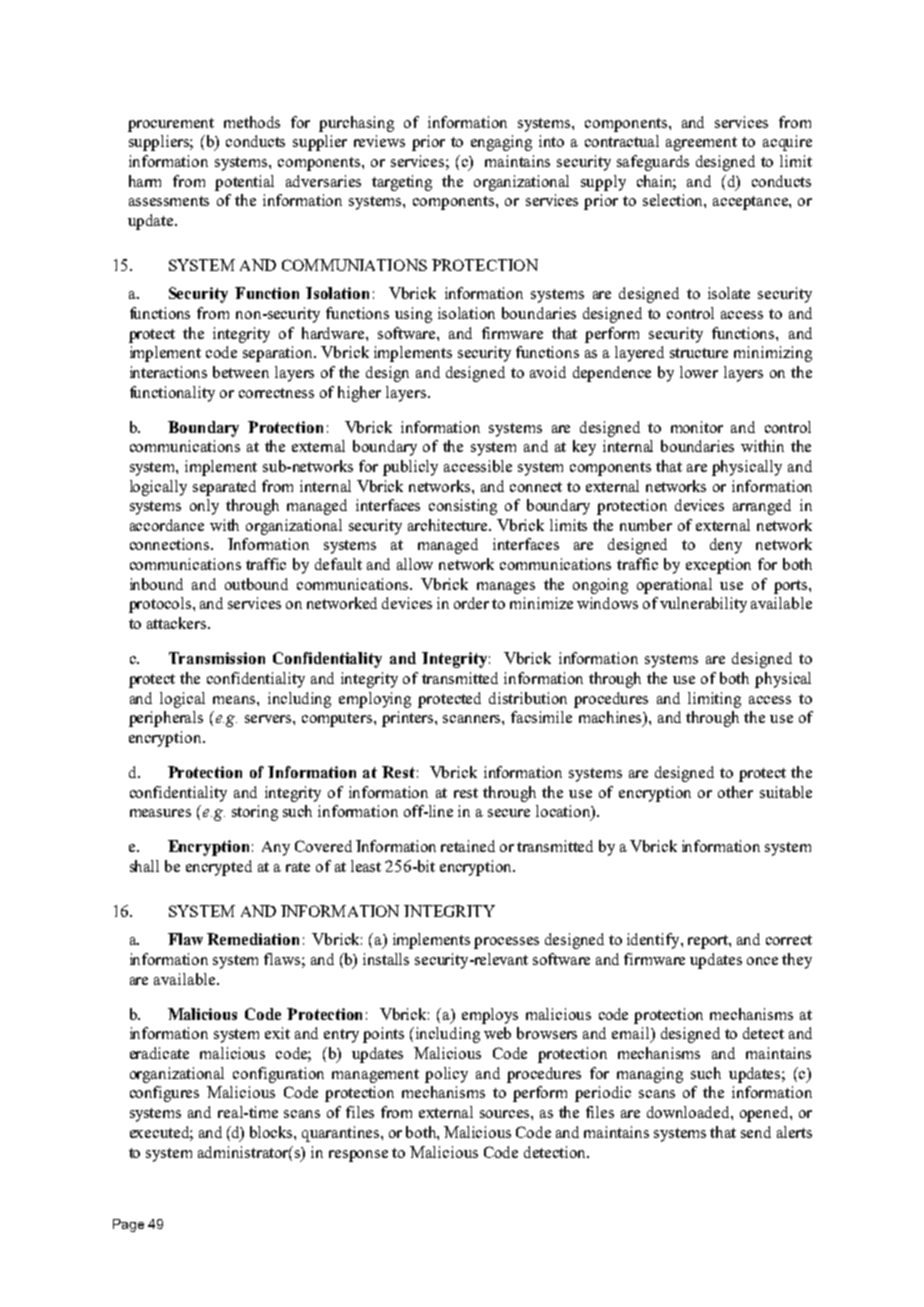 This screenshot has width=924, height=1307. What do you see at coordinates (413, 315) in the screenshot?
I see `using` at bounding box center [413, 315].
